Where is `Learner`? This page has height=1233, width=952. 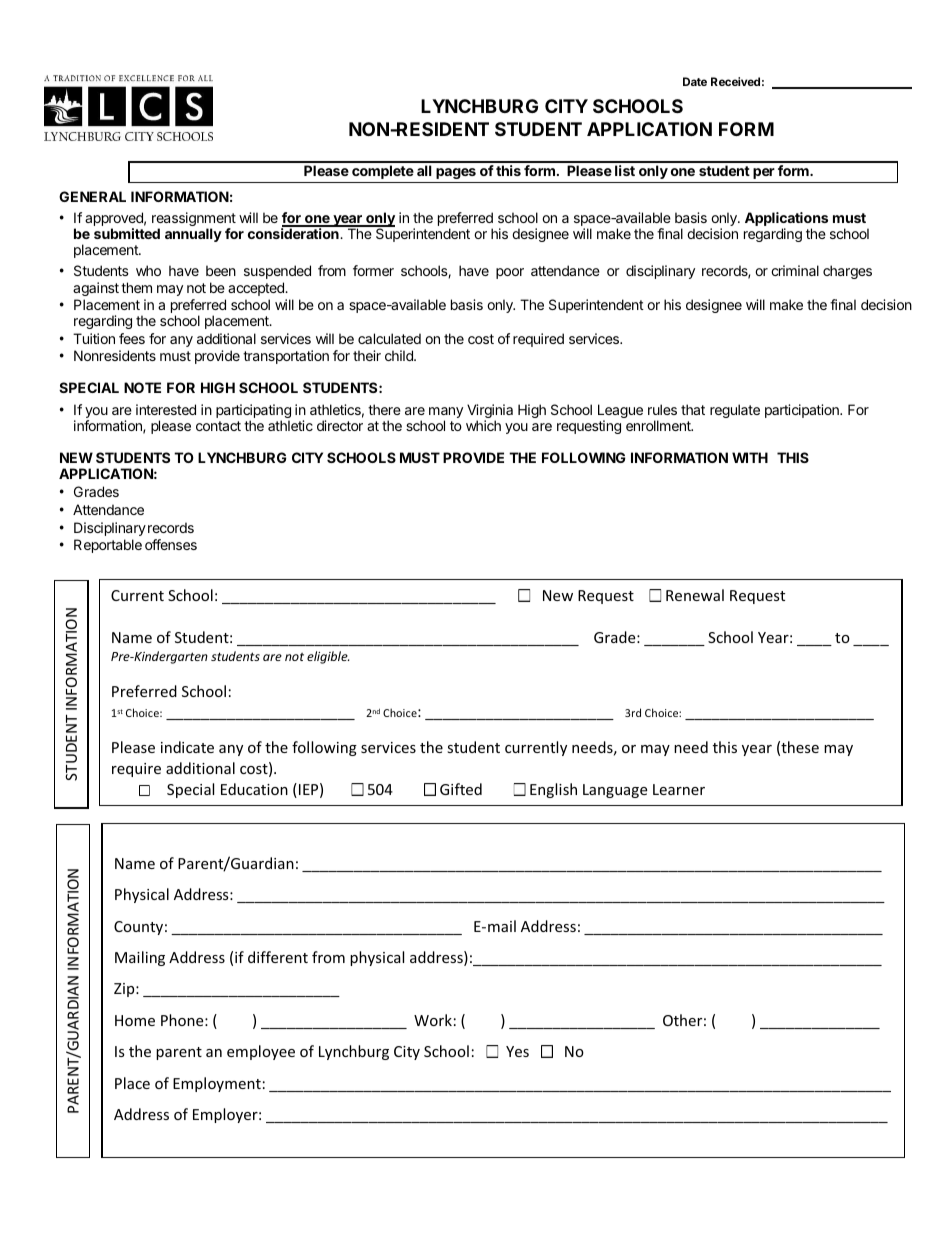
Learner is located at coordinates (679, 789).
